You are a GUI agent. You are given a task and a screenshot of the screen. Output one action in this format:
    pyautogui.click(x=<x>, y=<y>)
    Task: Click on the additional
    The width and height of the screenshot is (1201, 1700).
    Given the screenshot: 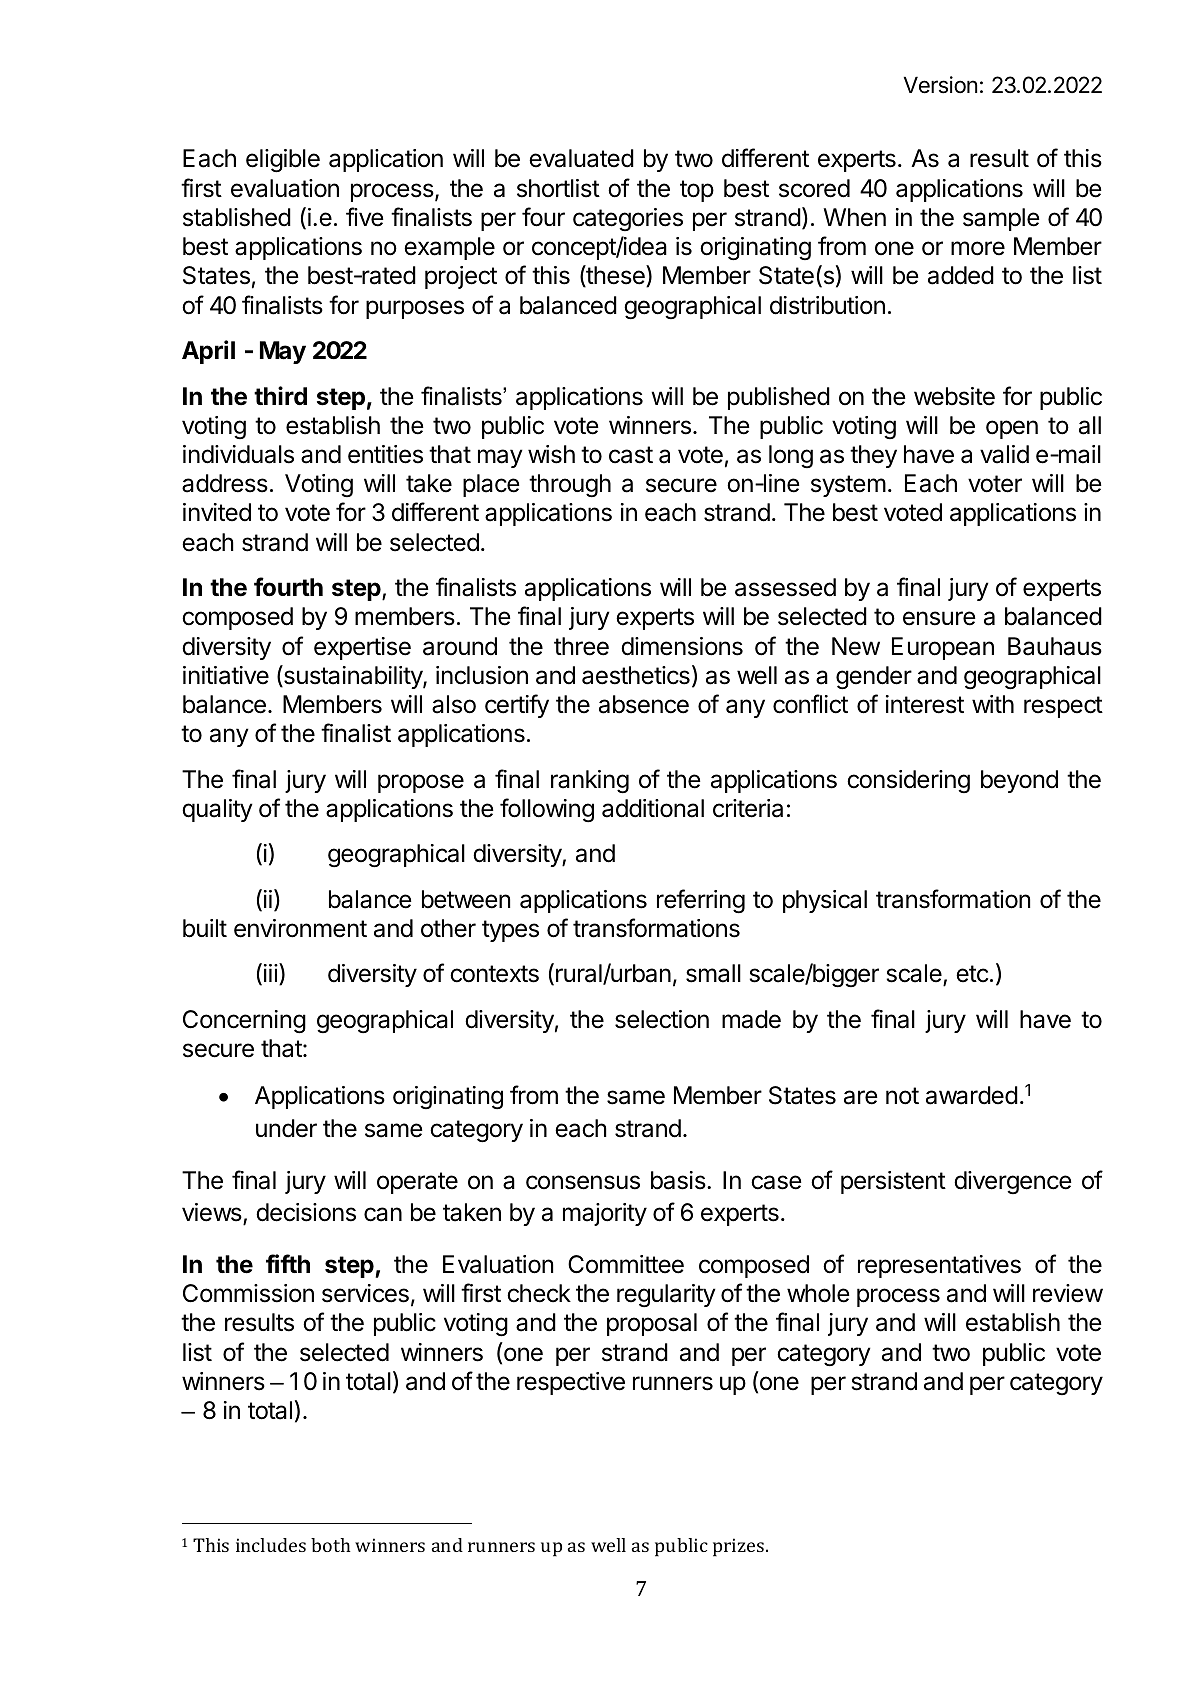 What is the action you would take?
    pyautogui.click(x=653, y=808)
